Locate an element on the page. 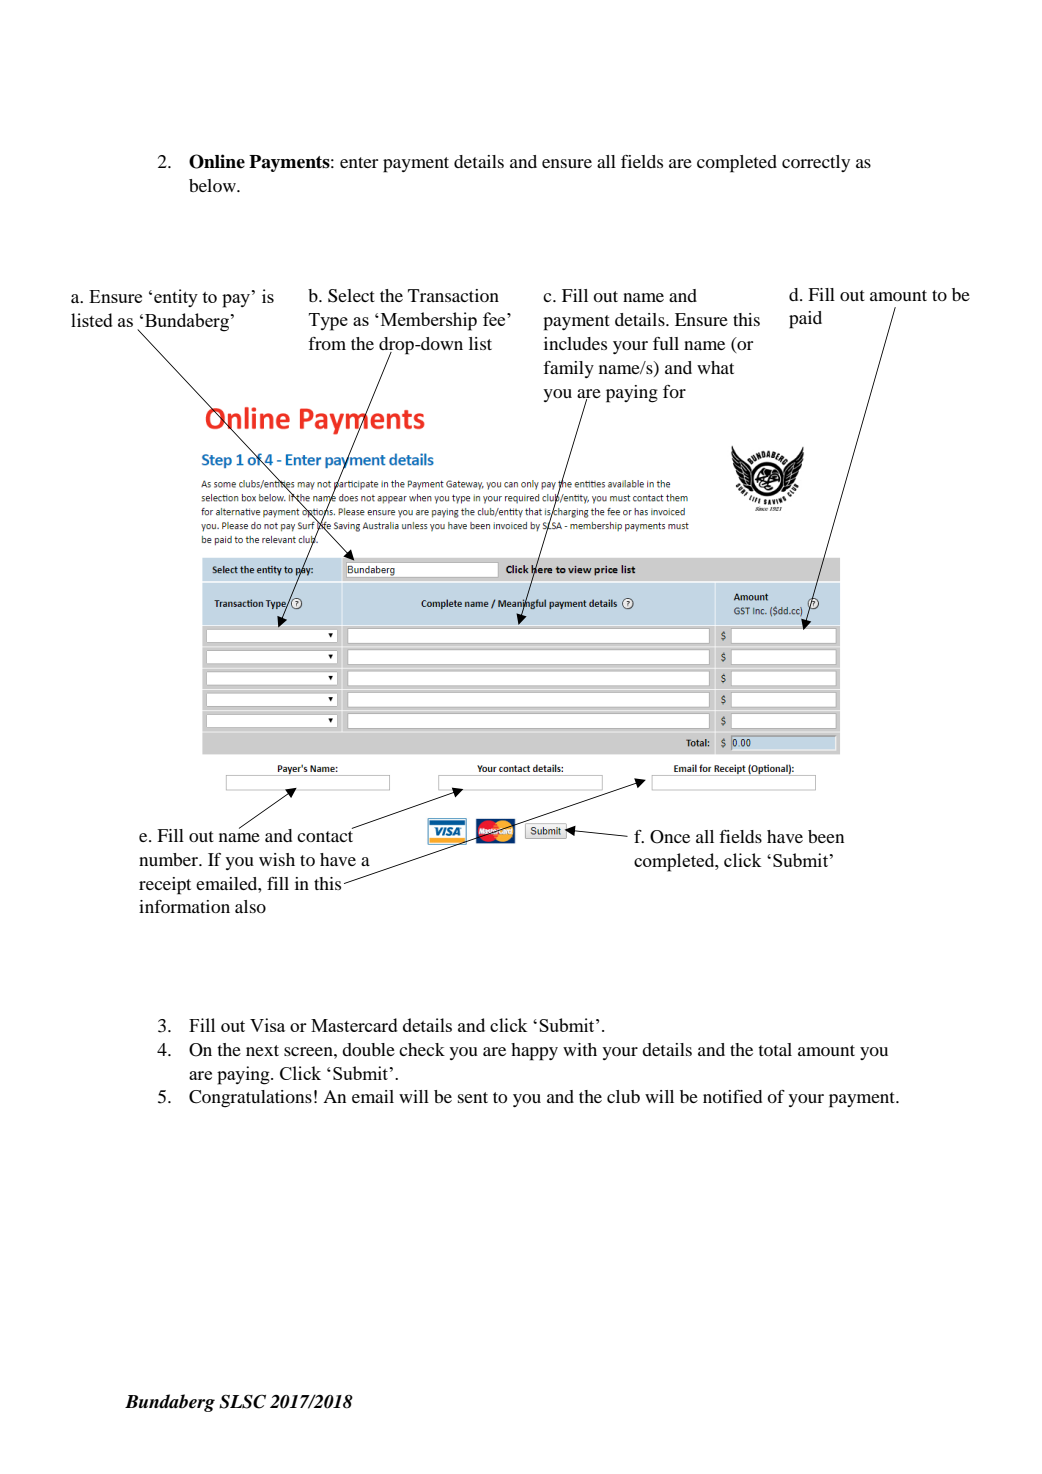 This page has height=1474, width=1042. sent is located at coordinates (473, 1097).
